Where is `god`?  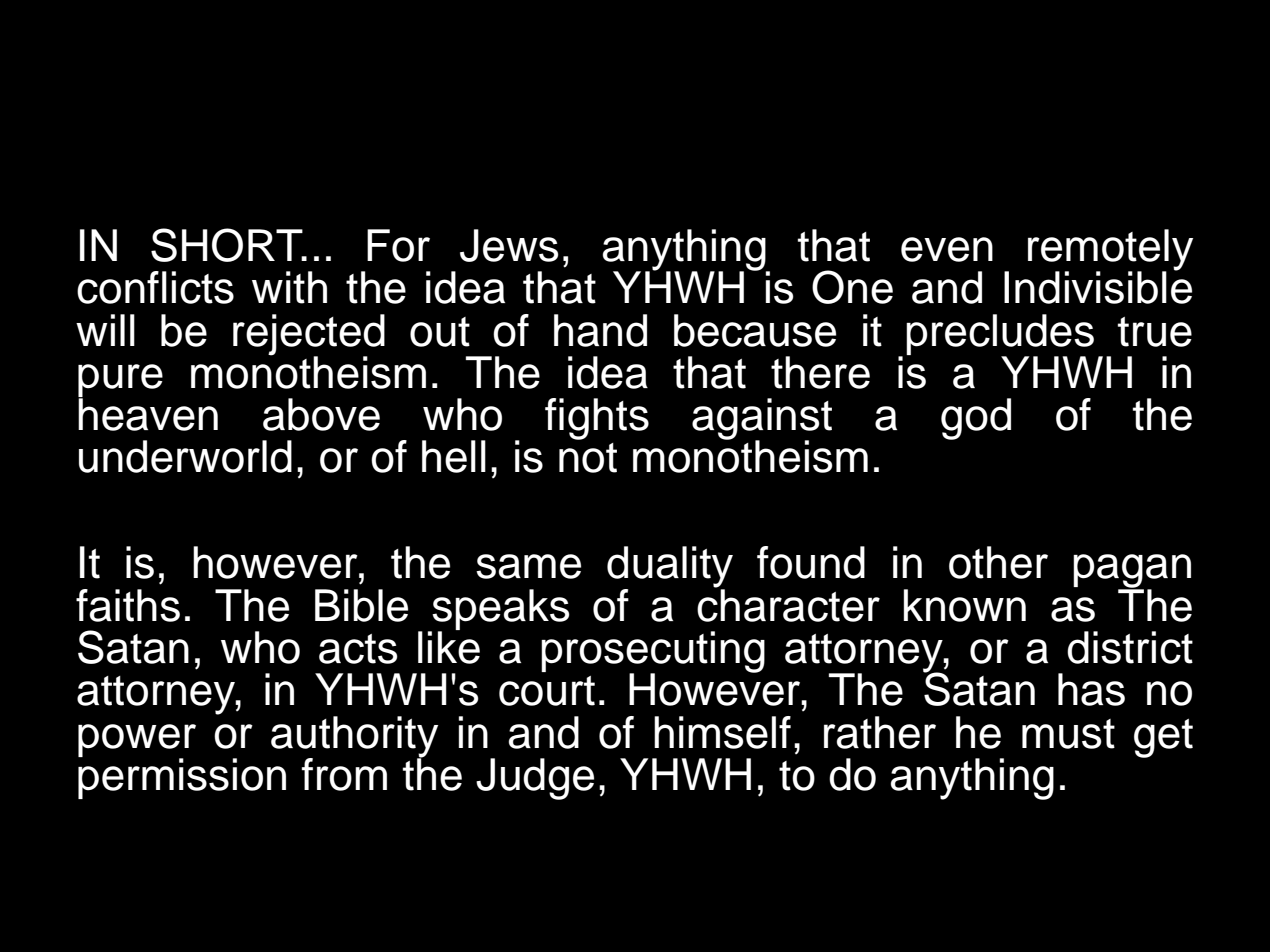
god is located at coordinates (976, 419).
